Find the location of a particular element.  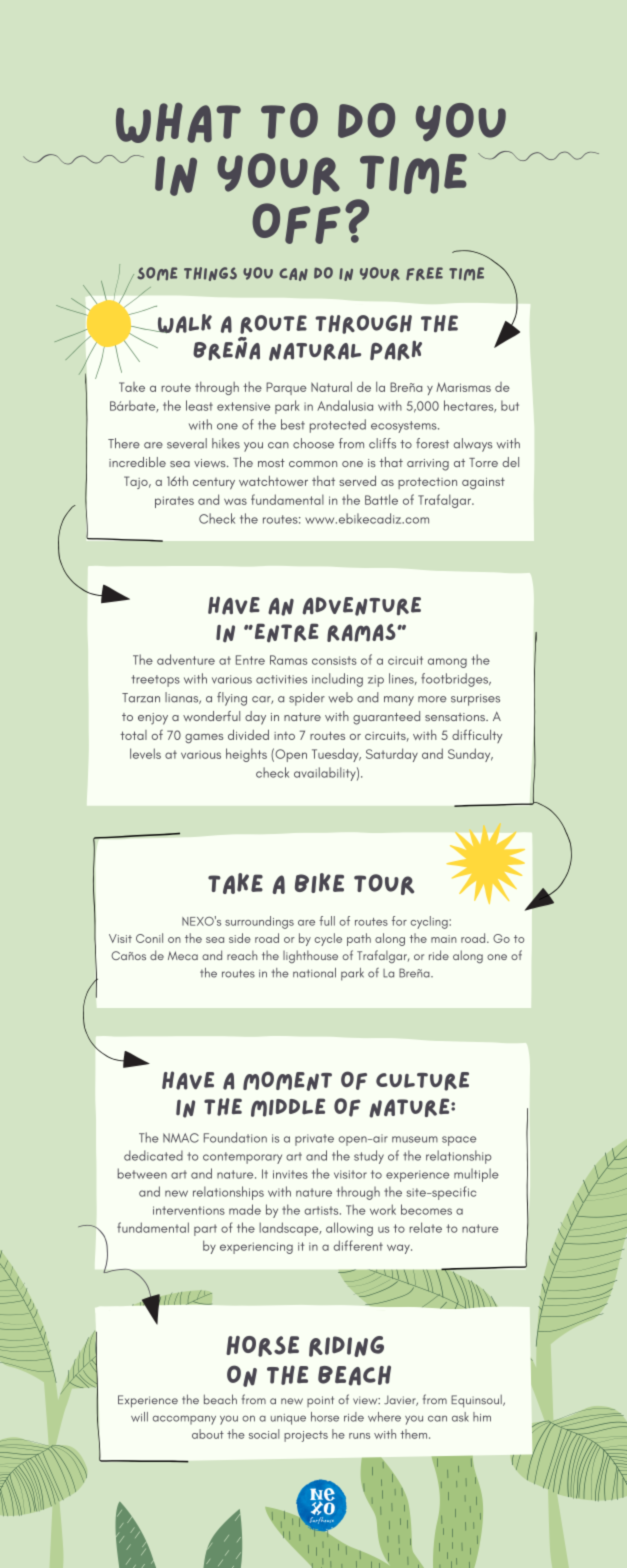

WHAT is located at coordinates (178, 123).
